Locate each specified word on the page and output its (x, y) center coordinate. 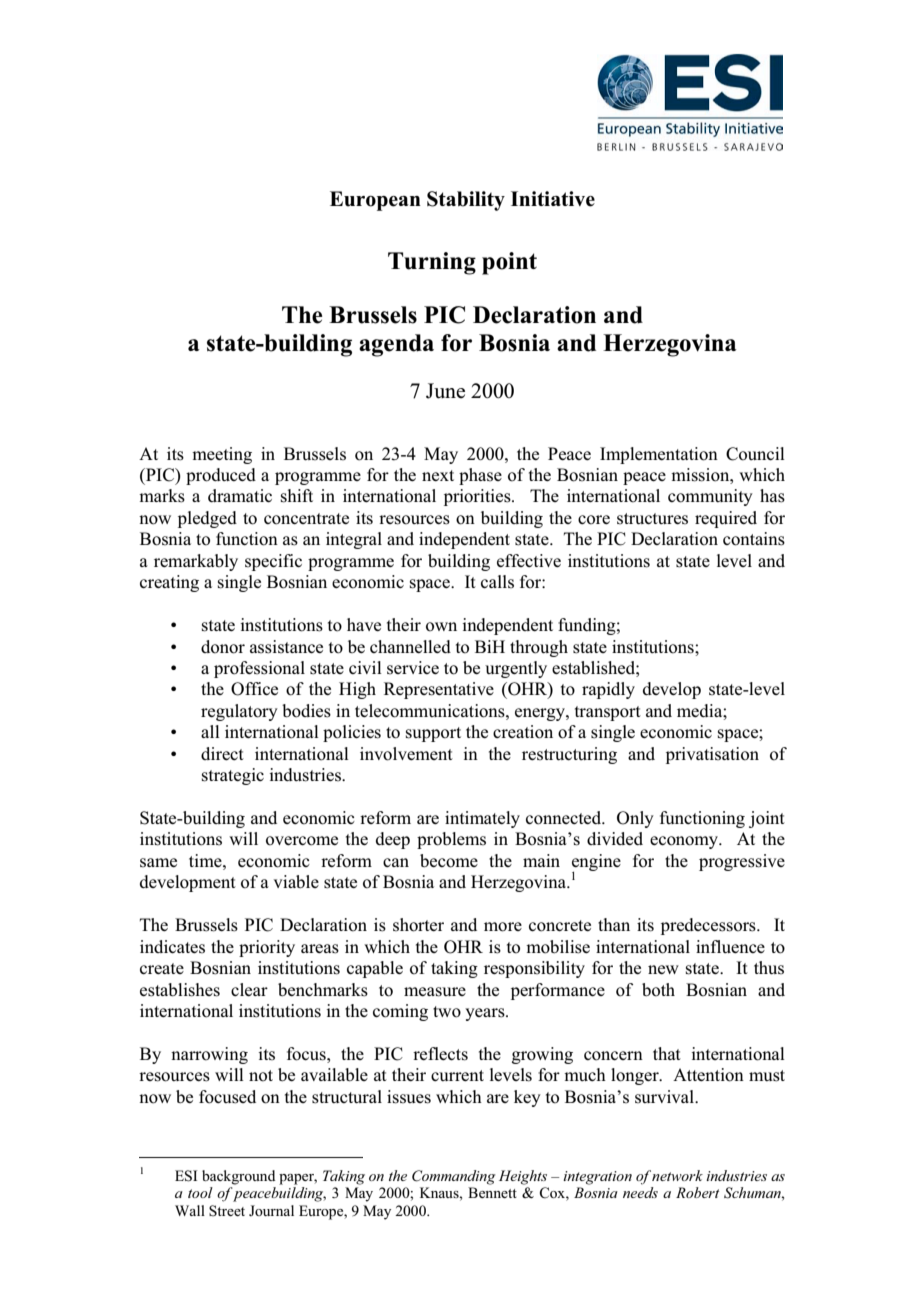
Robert (697, 1192)
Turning (432, 263)
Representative (439, 690)
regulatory (239, 712)
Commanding (453, 1177)
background (239, 1177)
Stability (466, 201)
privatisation (712, 755)
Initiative (553, 199)
